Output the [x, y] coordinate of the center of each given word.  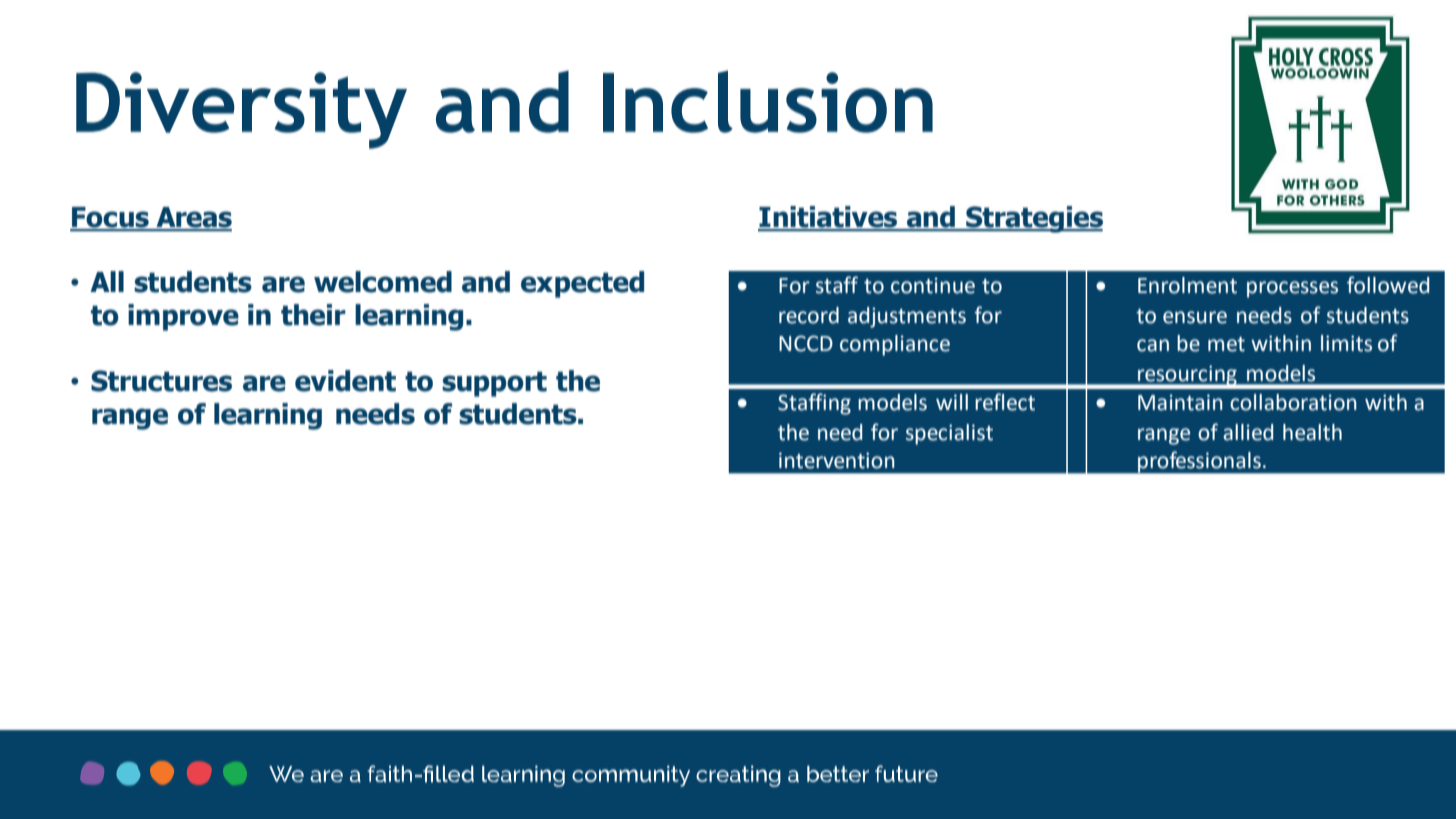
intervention [837, 460]
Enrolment [1187, 285]
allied [1248, 432]
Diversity [241, 110]
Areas [193, 218]
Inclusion [768, 101]
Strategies [1033, 219]
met [1226, 344]
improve [183, 317]
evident [345, 381]
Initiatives [829, 218]
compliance [895, 345]
